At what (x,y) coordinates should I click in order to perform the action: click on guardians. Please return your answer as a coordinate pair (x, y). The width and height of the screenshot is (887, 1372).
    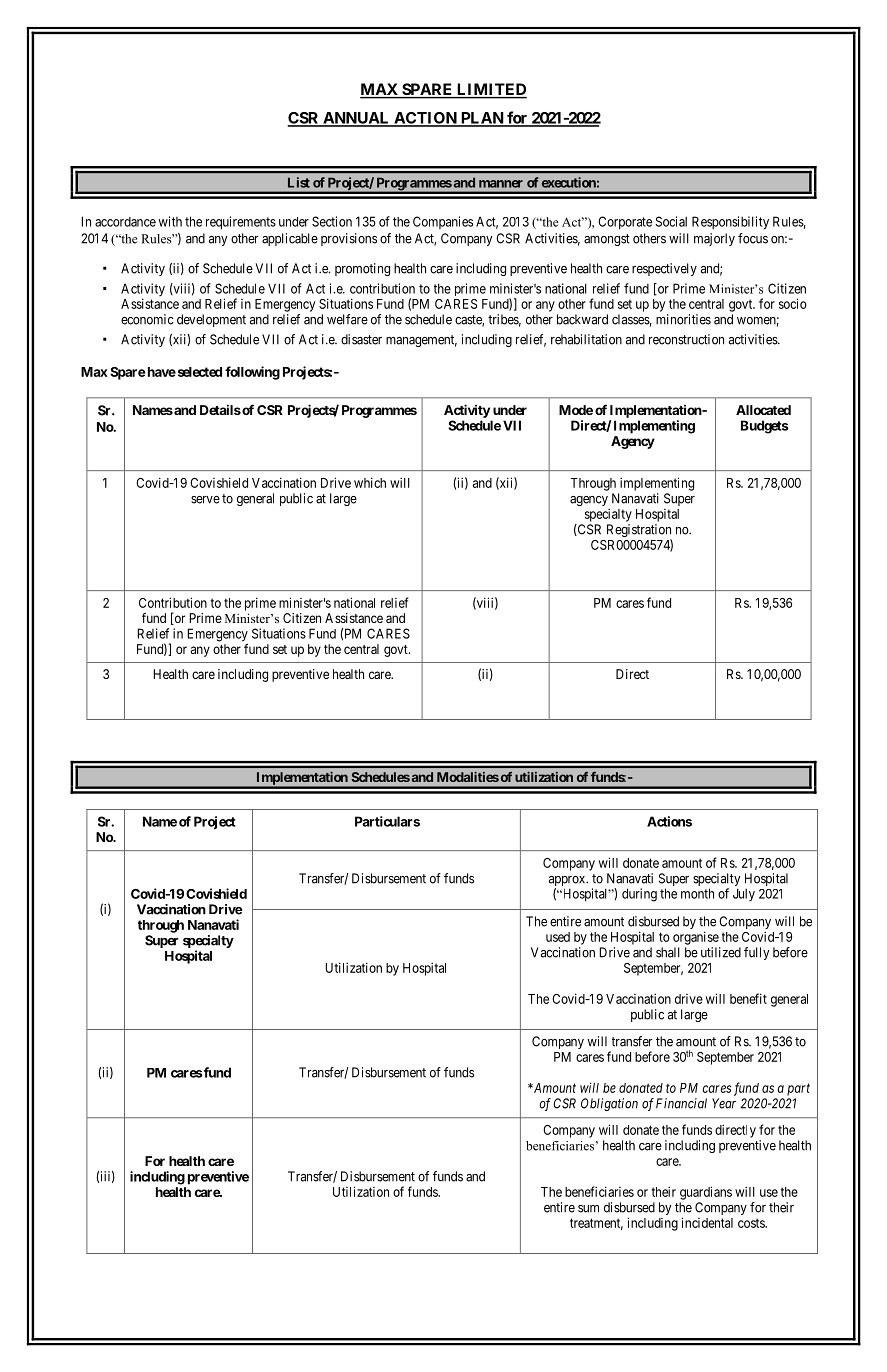
    Looking at the image, I should click on (706, 1193).
